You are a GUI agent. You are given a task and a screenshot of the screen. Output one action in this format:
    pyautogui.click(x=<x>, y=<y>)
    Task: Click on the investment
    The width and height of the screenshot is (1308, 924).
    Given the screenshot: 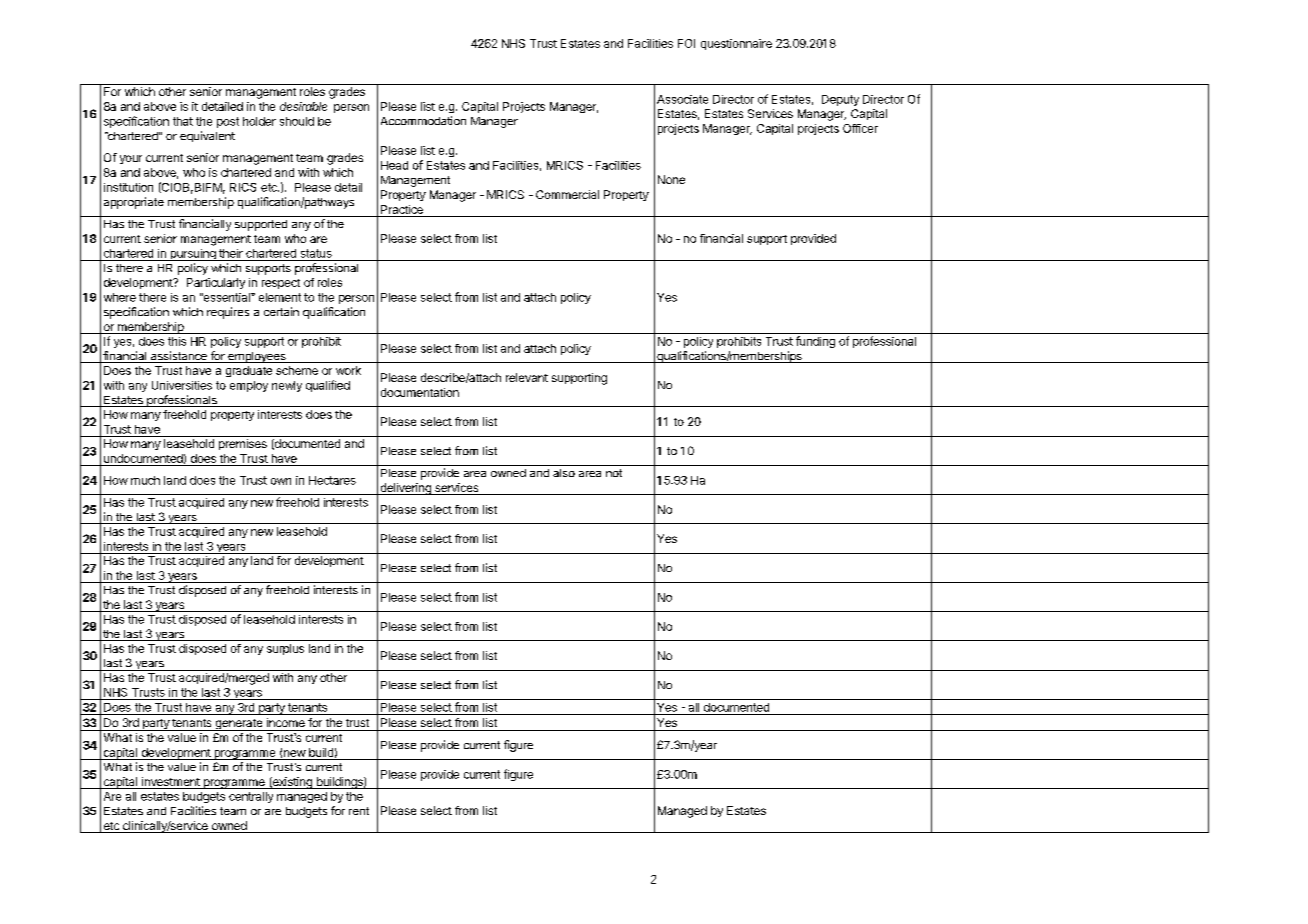 What is the action you would take?
    pyautogui.click(x=170, y=783)
